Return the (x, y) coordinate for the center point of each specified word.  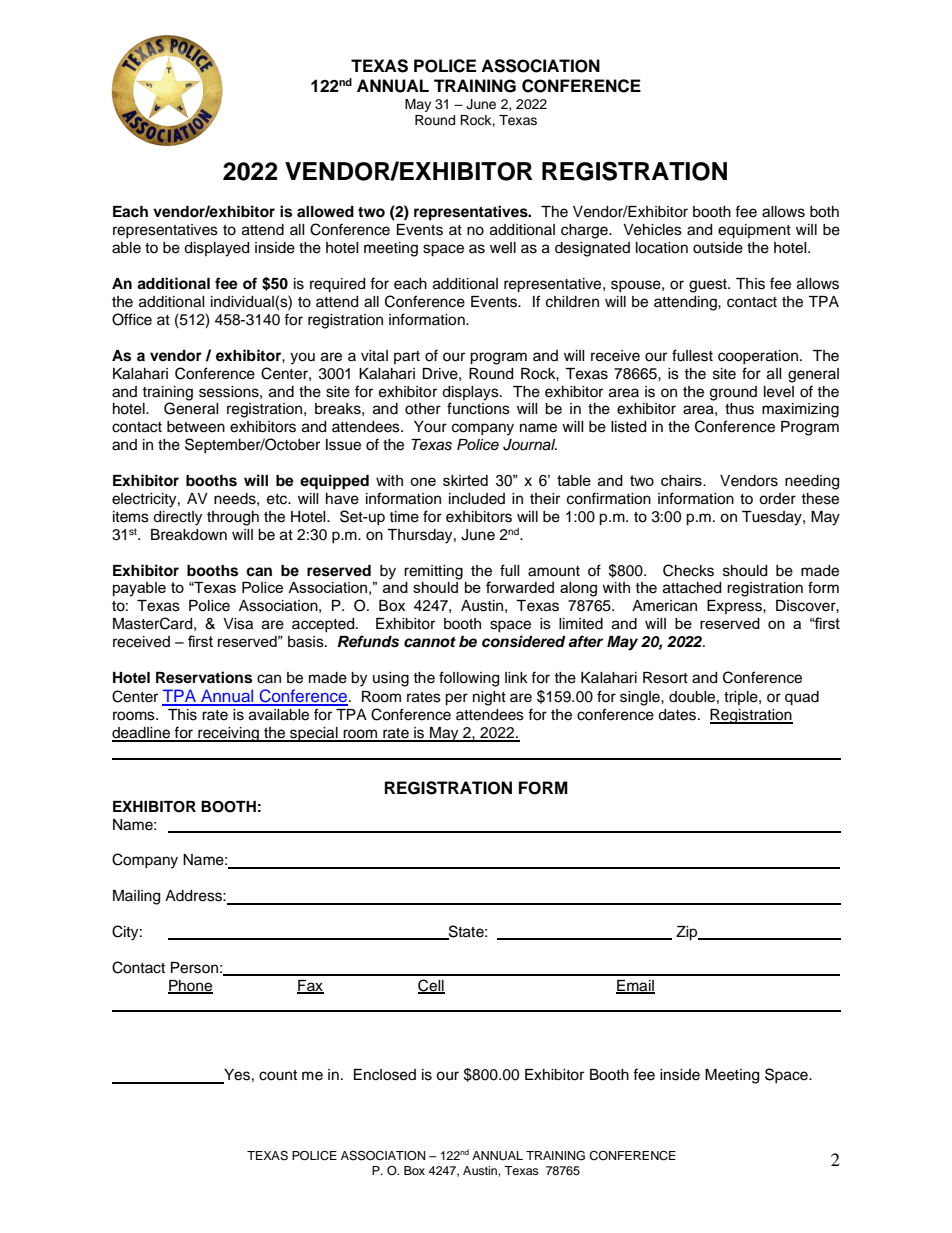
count (278, 1075)
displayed (216, 249)
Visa (238, 624)
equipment (754, 231)
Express (735, 607)
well (503, 248)
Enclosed (385, 1075)
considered (524, 641)
